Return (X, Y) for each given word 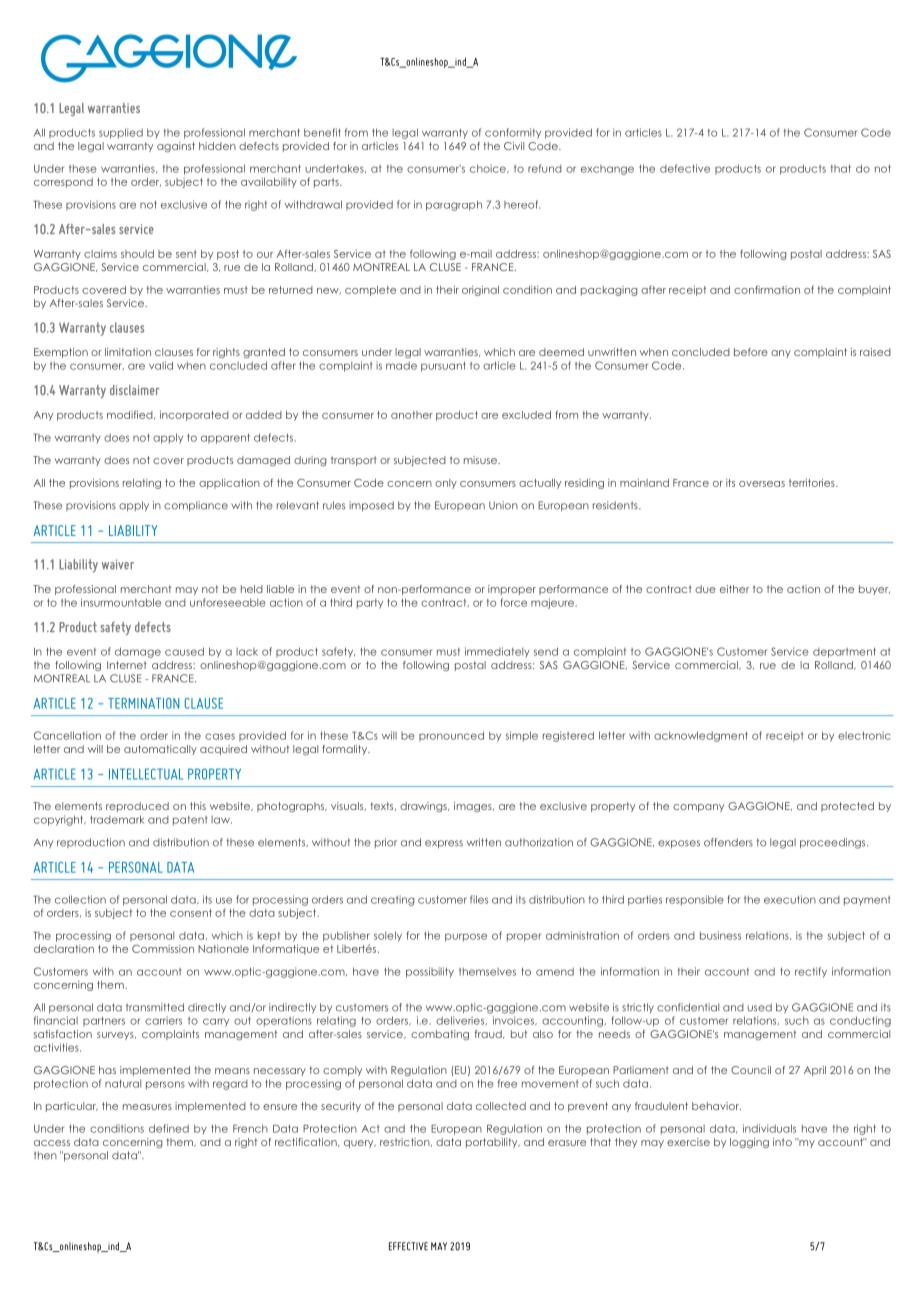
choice (489, 168)
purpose (466, 937)
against (176, 147)
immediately (497, 652)
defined (169, 1128)
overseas (762, 484)
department (844, 652)
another (412, 415)
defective (685, 168)
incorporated (194, 416)
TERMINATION (143, 703)
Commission (163, 949)
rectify (811, 972)
